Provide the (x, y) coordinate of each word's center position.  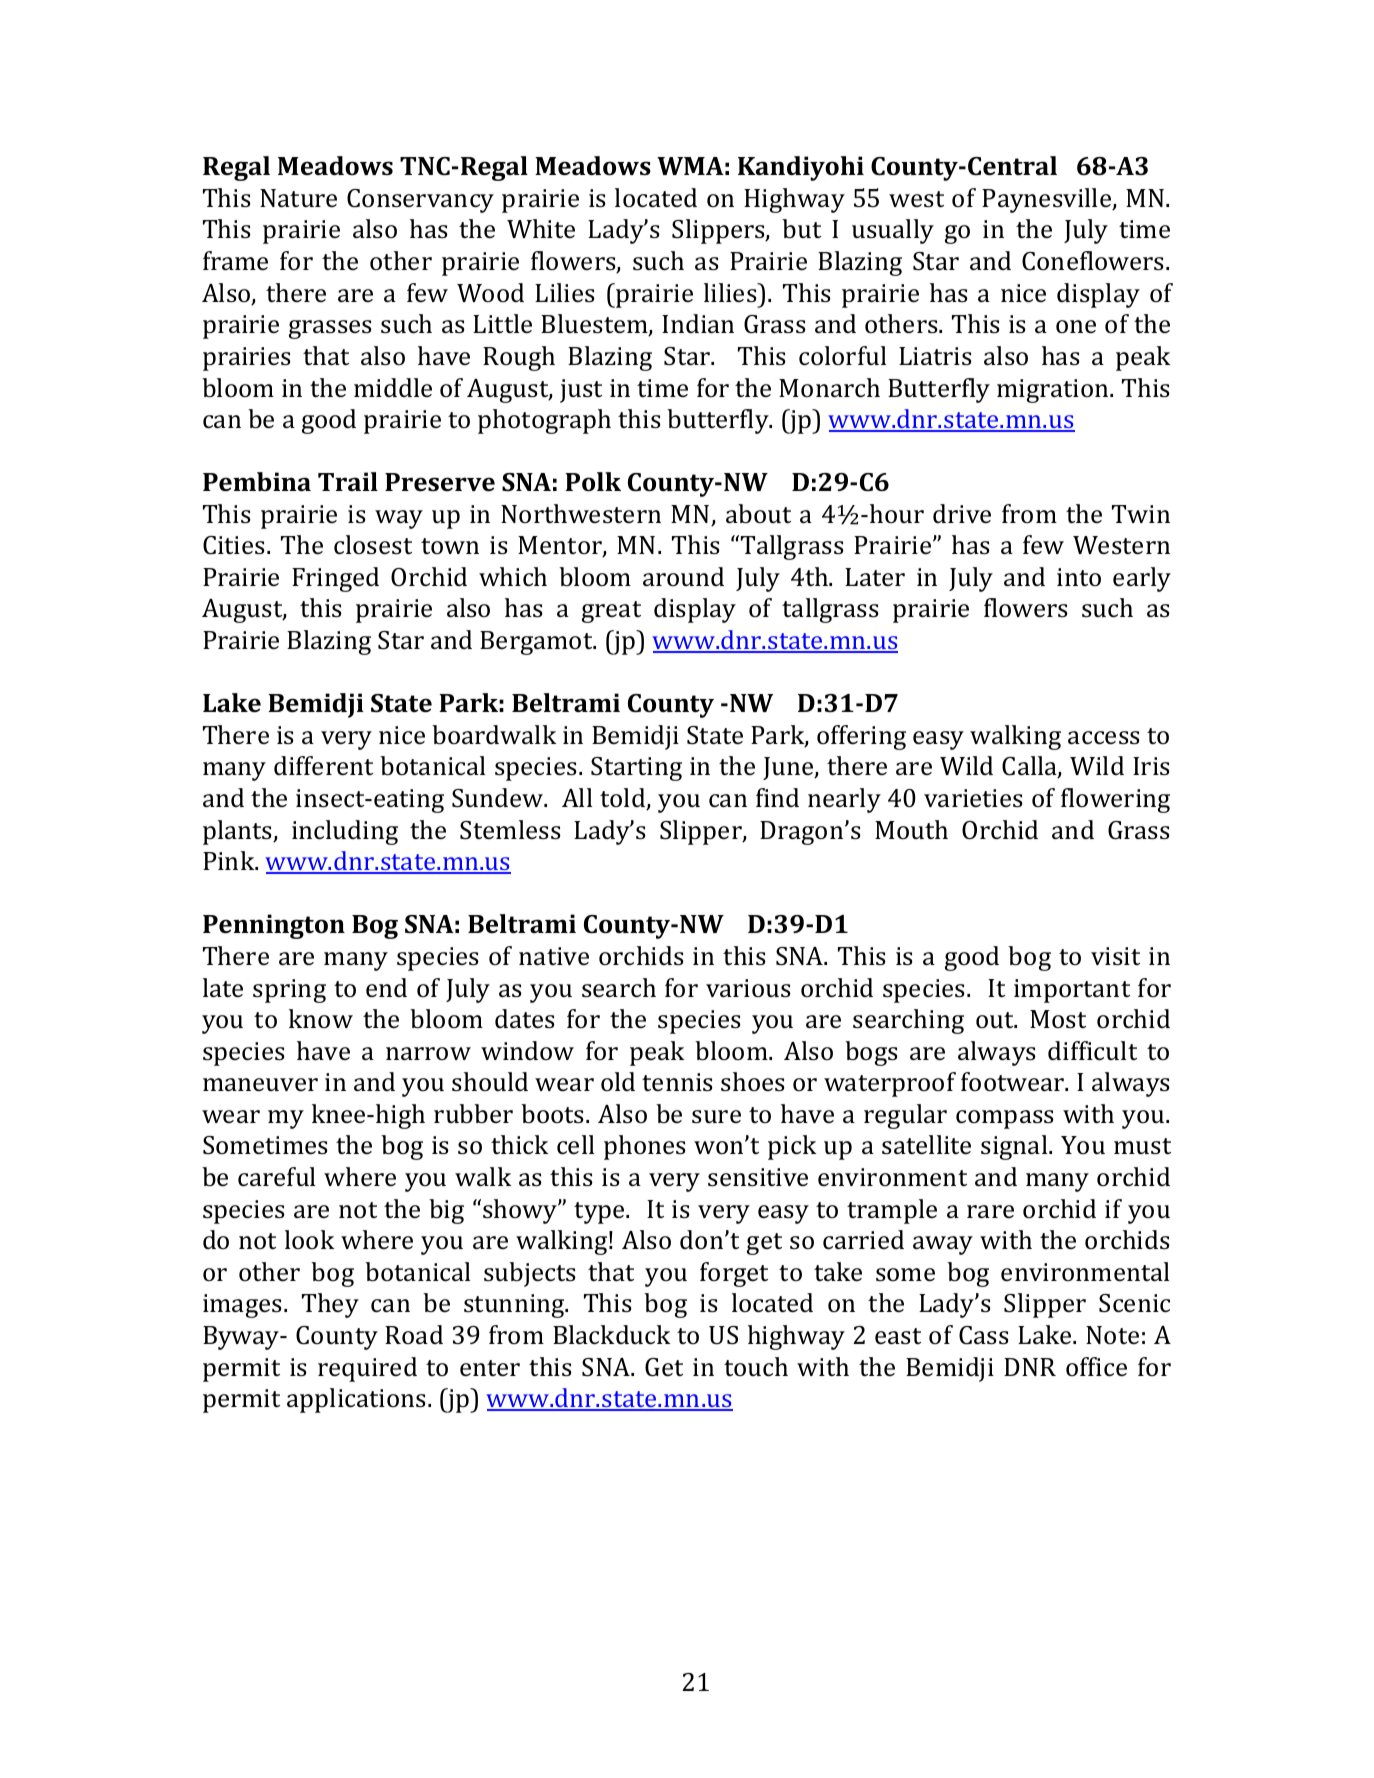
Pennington (274, 926)
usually (893, 231)
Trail (348, 481)
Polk (593, 482)
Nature (298, 198)
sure (716, 1117)
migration (1054, 391)
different (323, 766)
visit (1115, 956)
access (1104, 738)
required (367, 1369)
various (748, 988)
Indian (698, 323)
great (611, 612)
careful (276, 1177)
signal (1015, 1147)
